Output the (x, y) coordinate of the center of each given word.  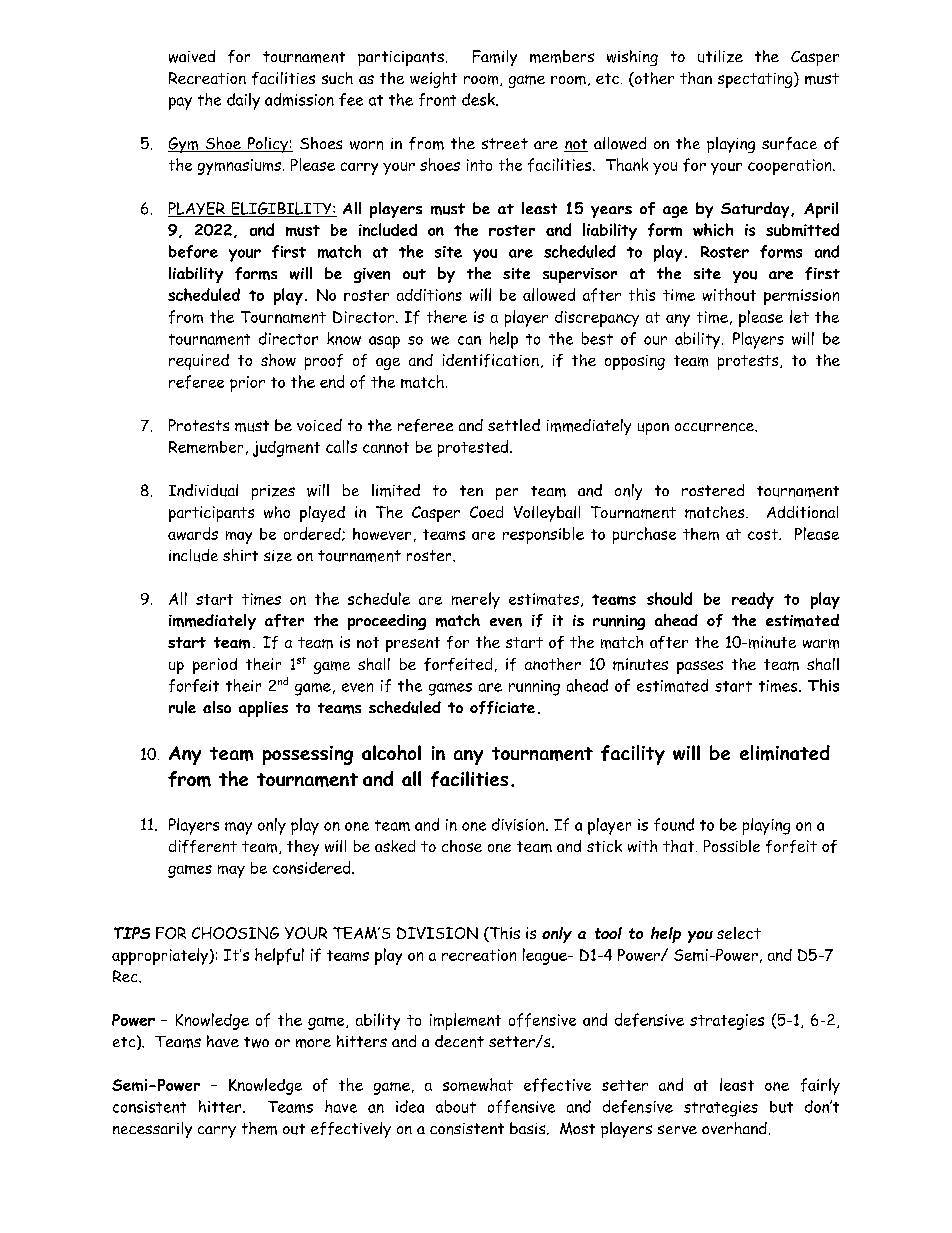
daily (243, 101)
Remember (206, 447)
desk (479, 99)
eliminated (785, 753)
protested (474, 448)
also (217, 707)
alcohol (391, 752)
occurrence (715, 427)
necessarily (152, 1130)
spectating (756, 80)
